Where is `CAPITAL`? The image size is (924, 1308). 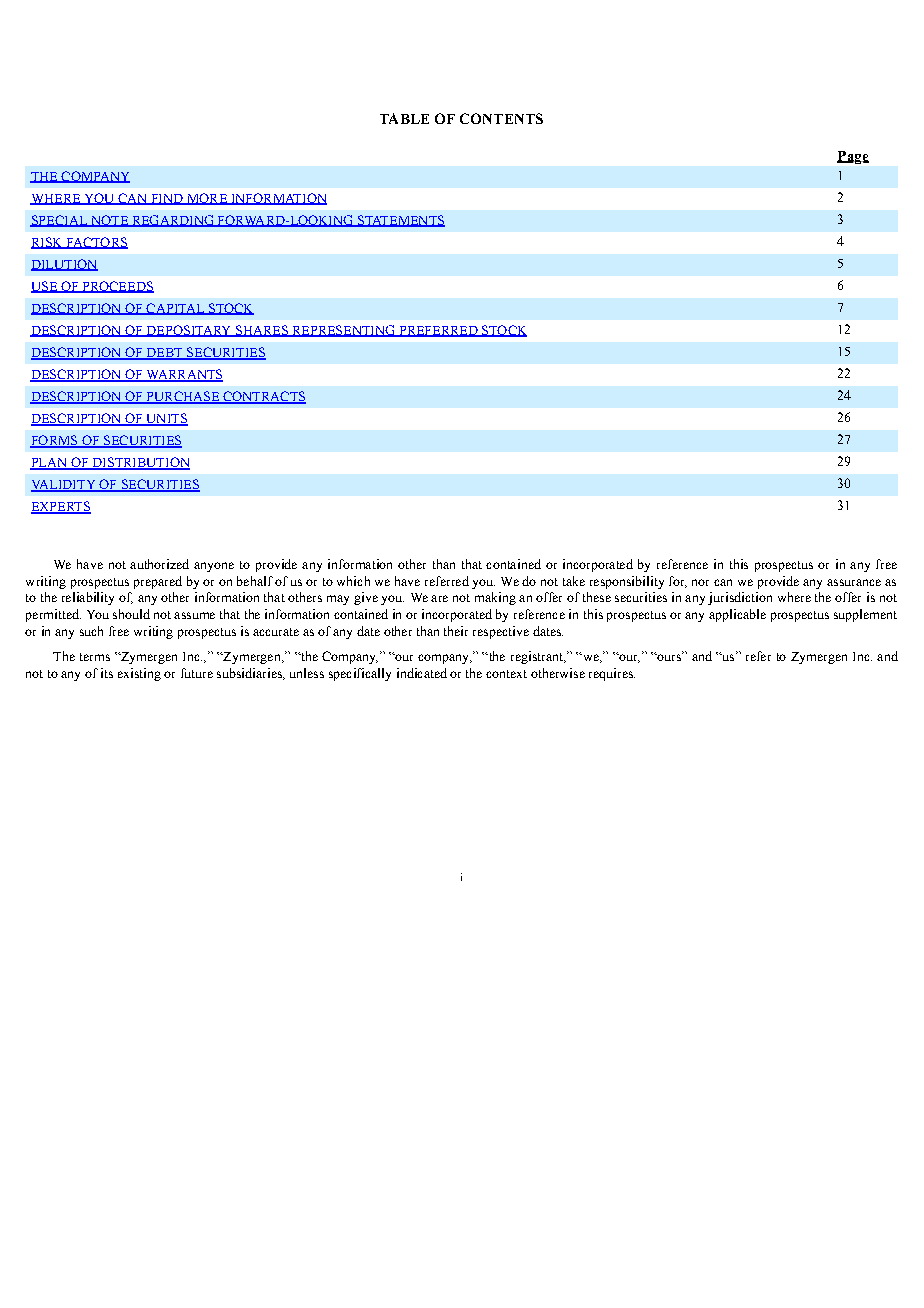
CAPITAL is located at coordinates (175, 309).
